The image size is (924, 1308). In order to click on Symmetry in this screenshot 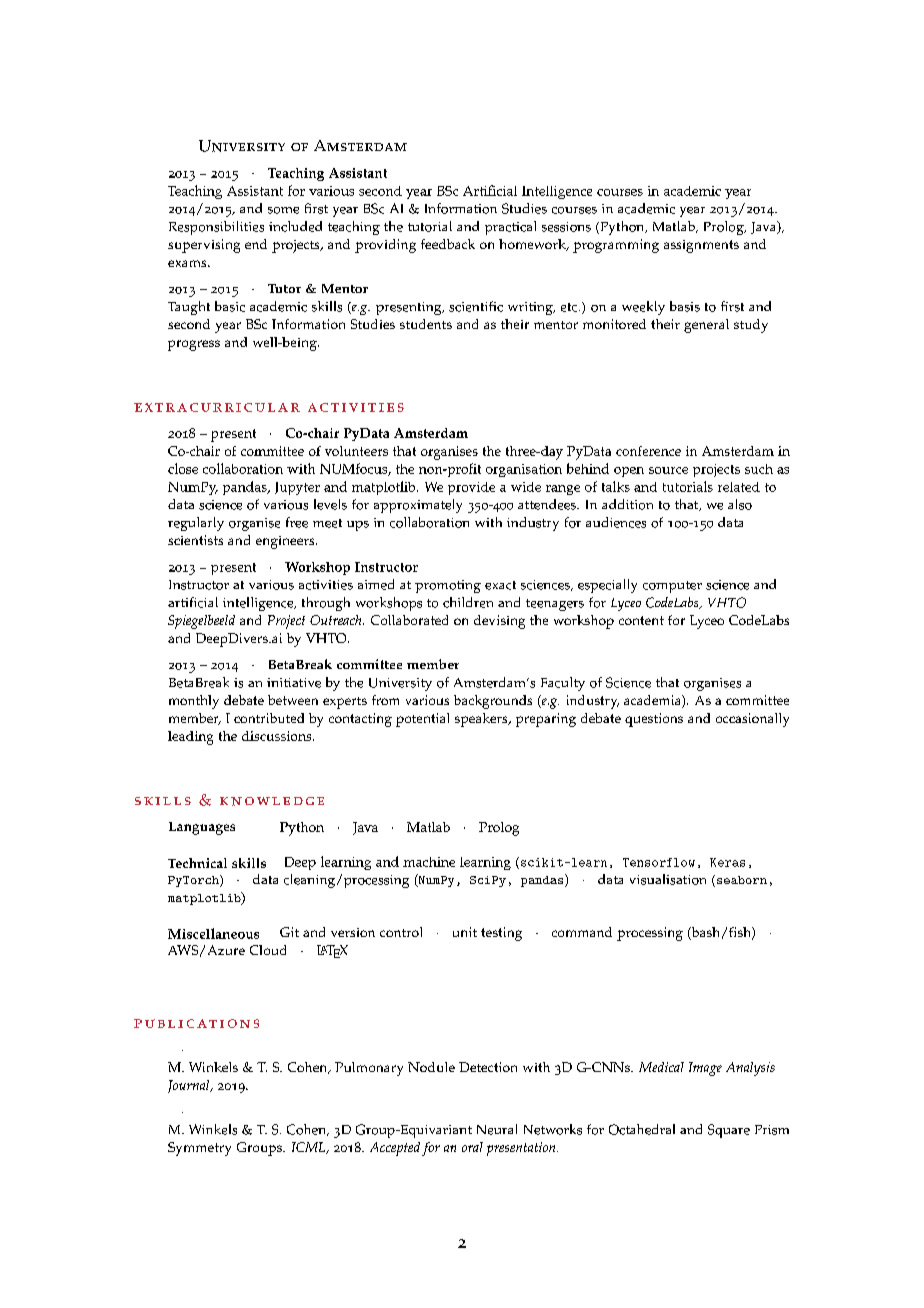, I will do `click(199, 1149)`.
